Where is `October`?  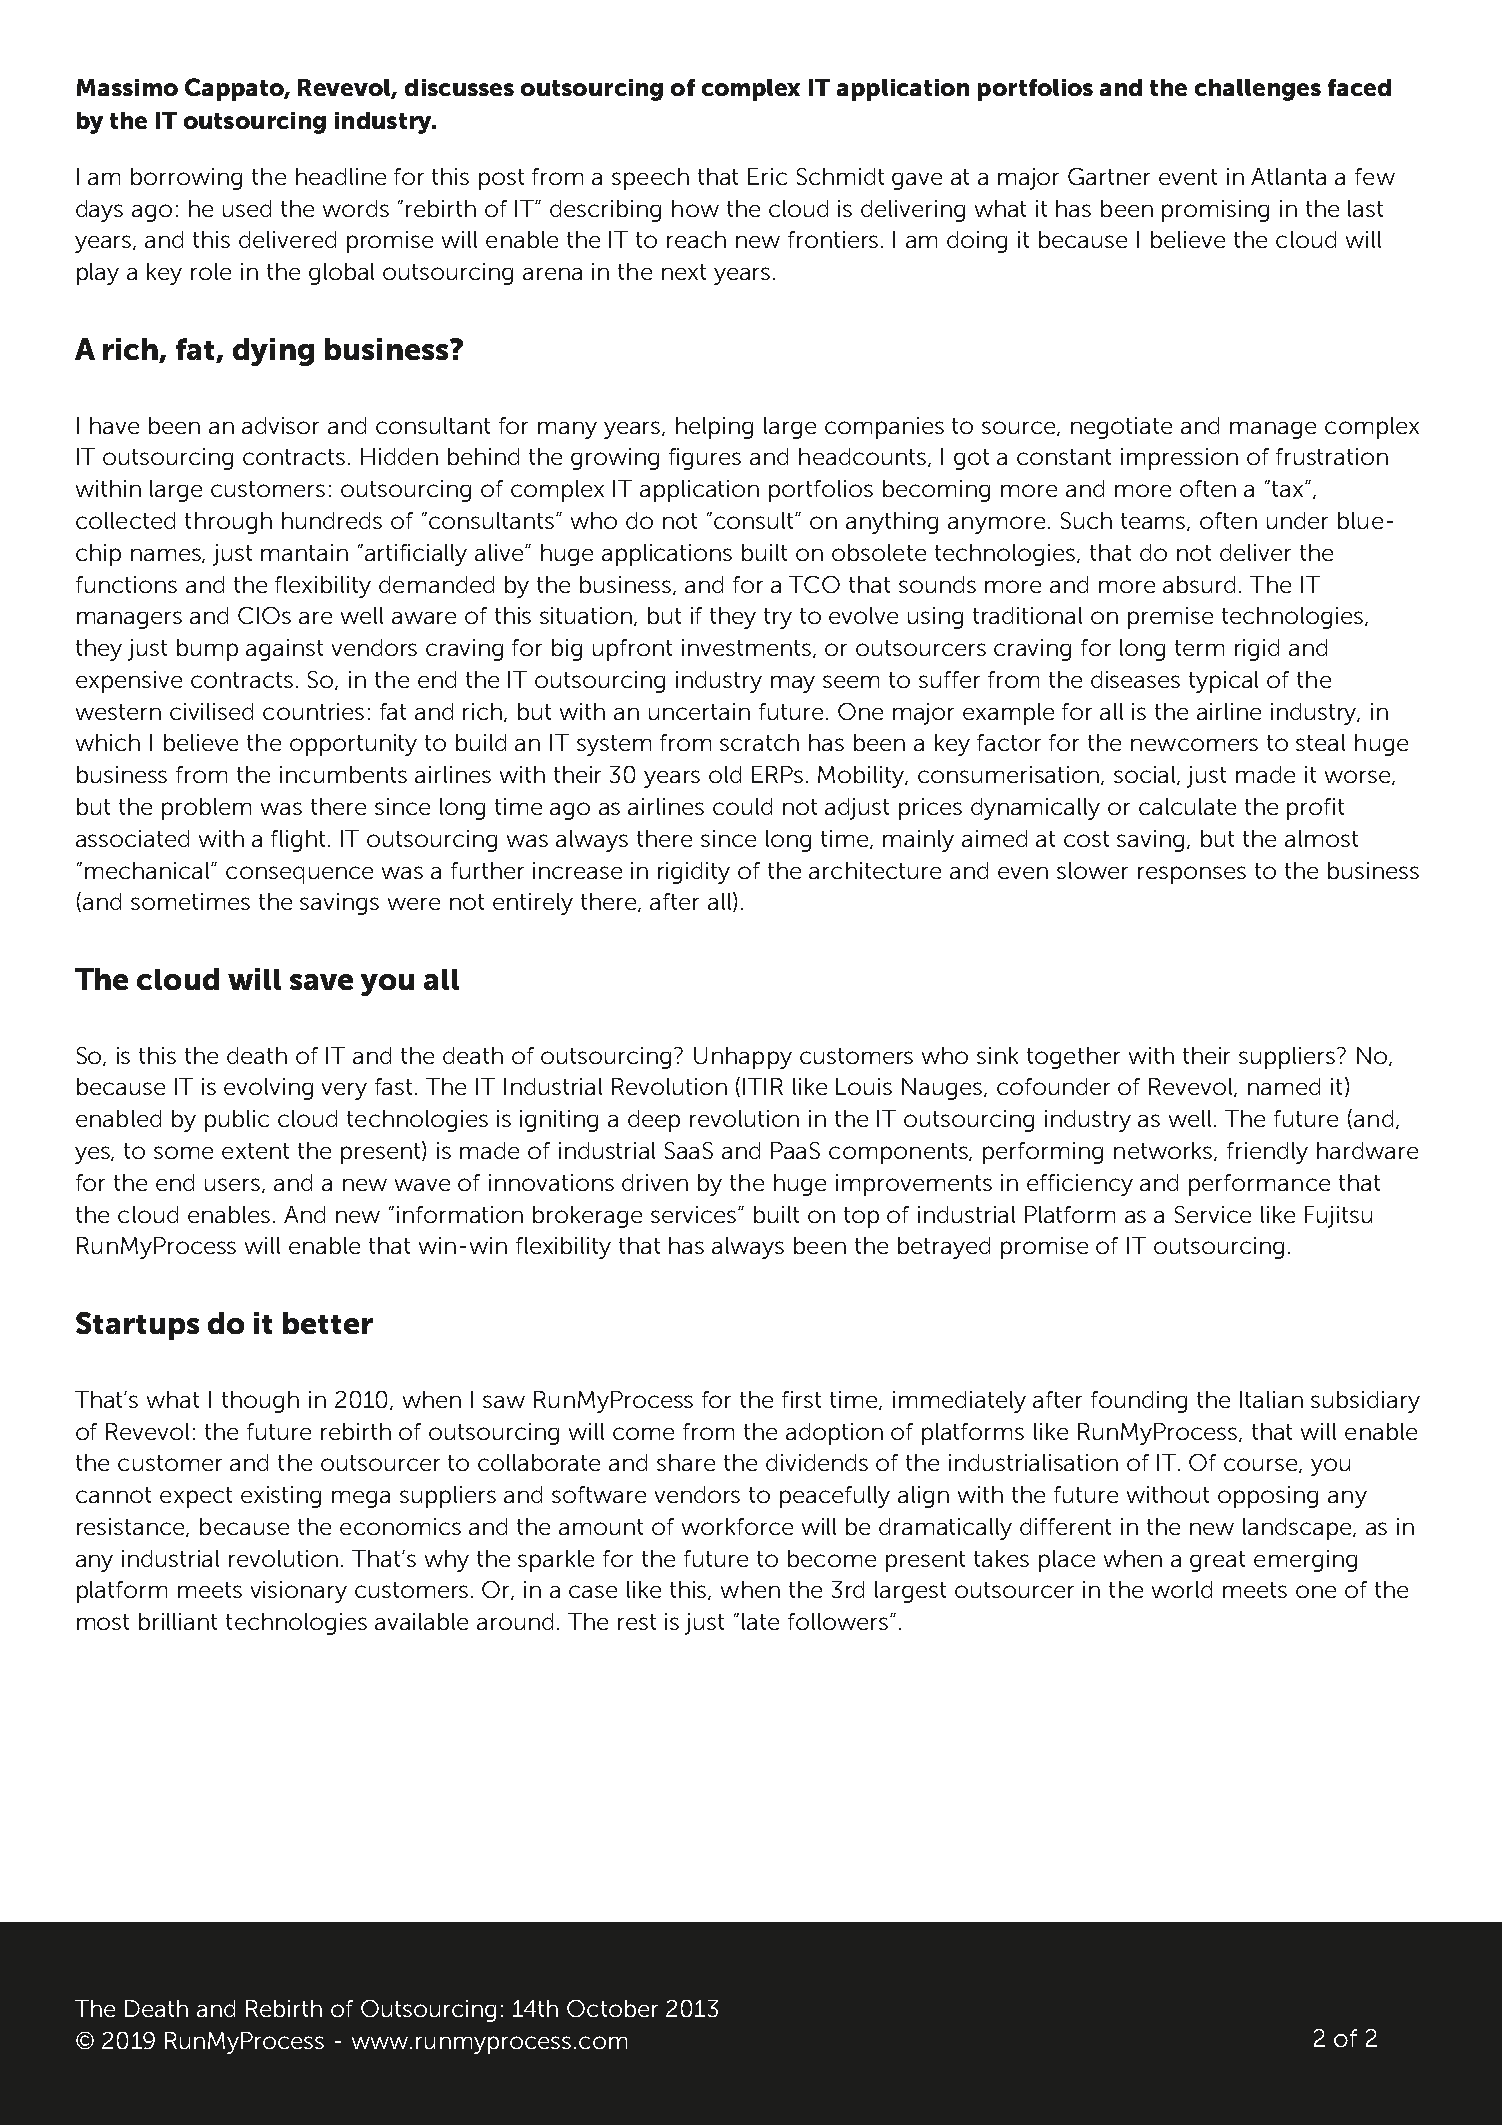 October is located at coordinates (612, 2008).
